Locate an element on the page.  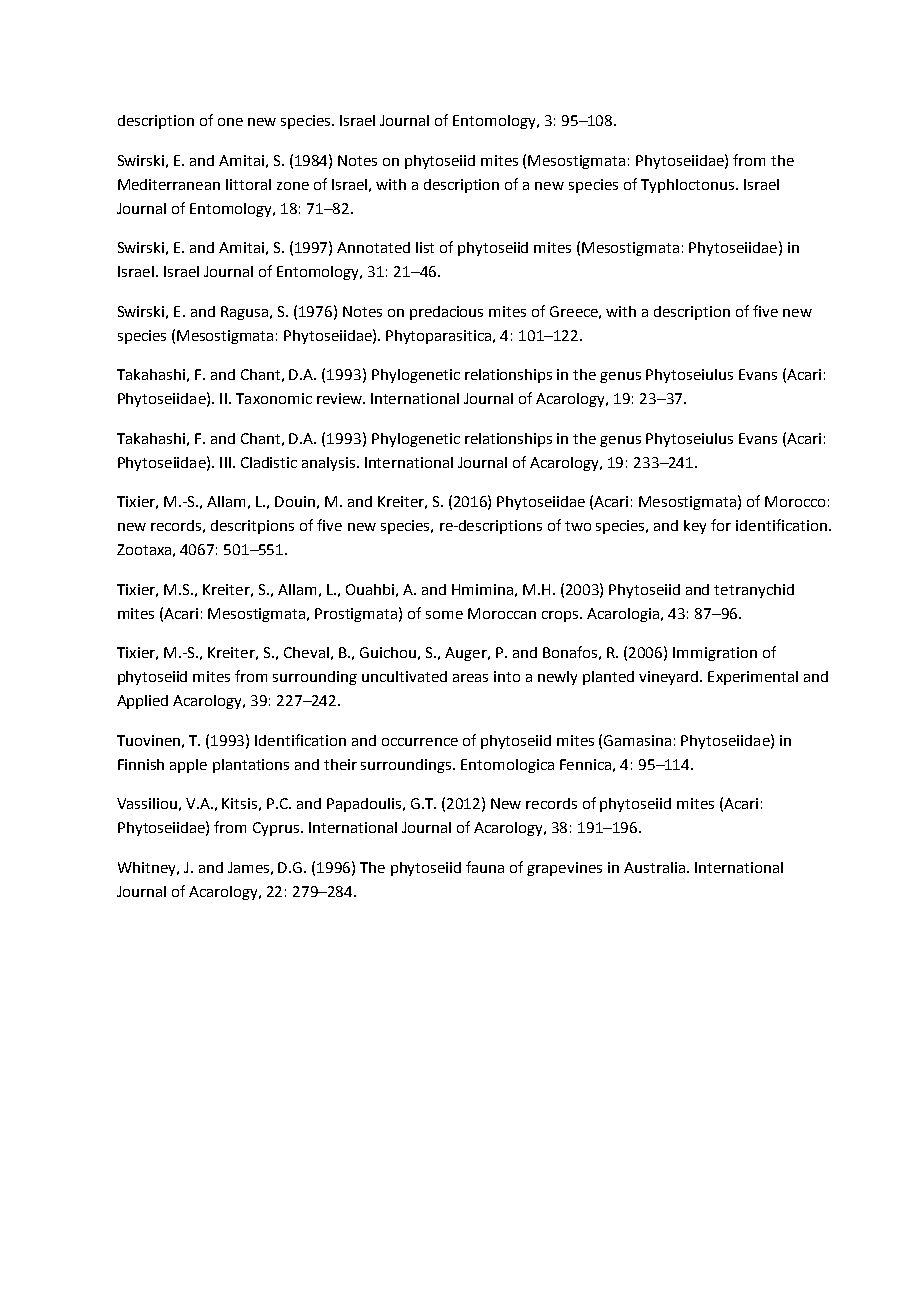
Experimental is located at coordinates (753, 678).
